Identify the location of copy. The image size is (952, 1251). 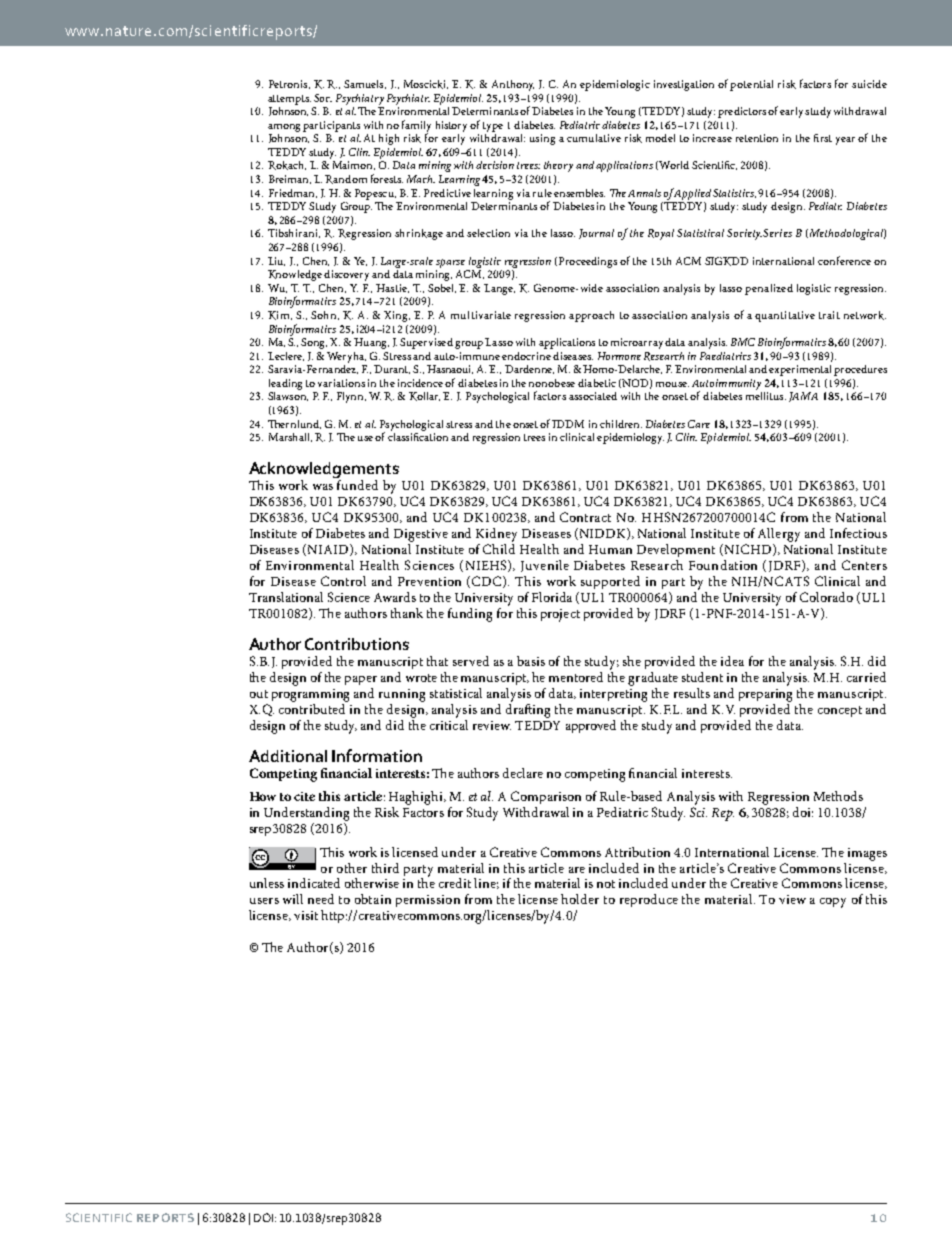
(833, 903).
